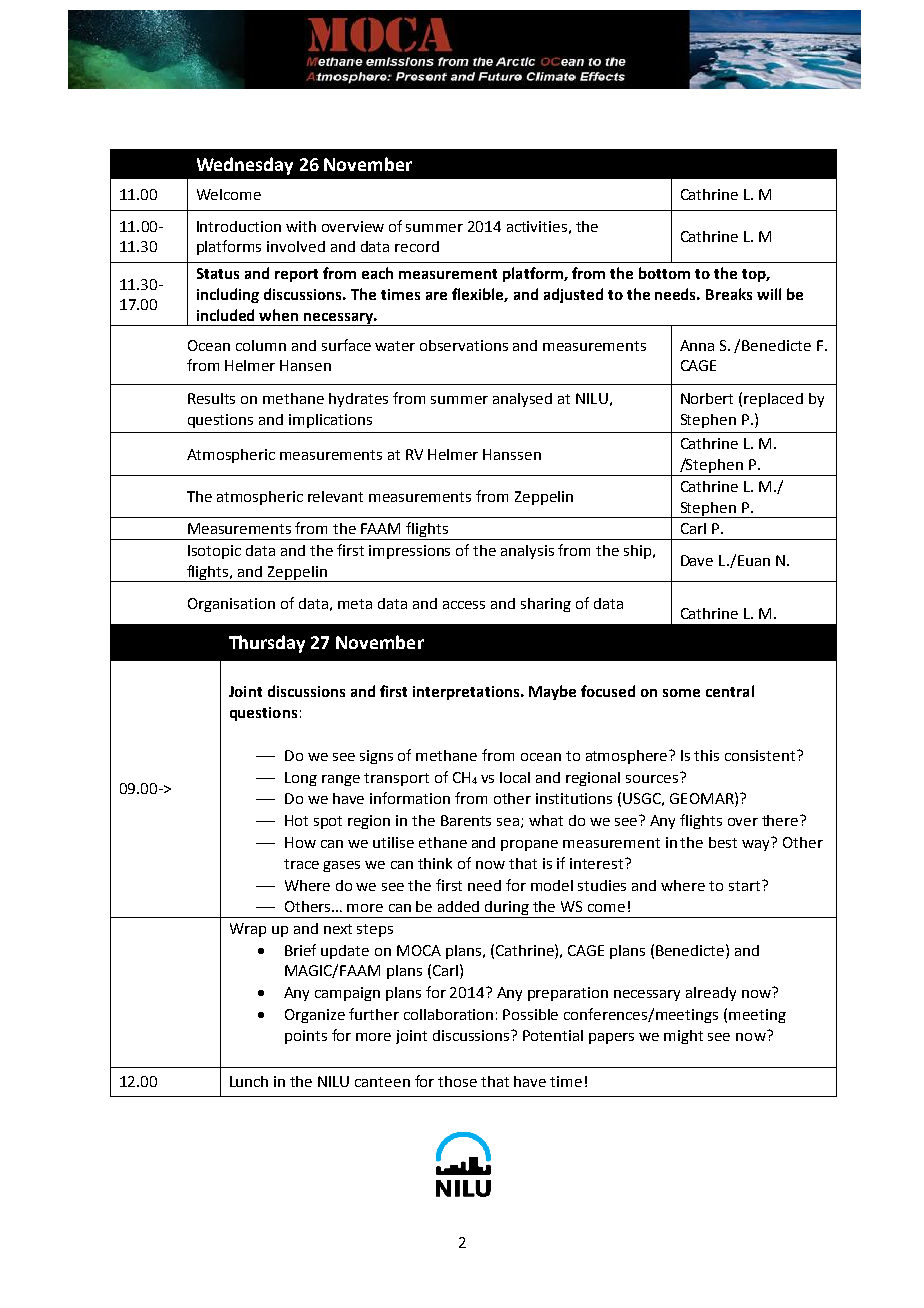  I want to click on with, so click(301, 226).
